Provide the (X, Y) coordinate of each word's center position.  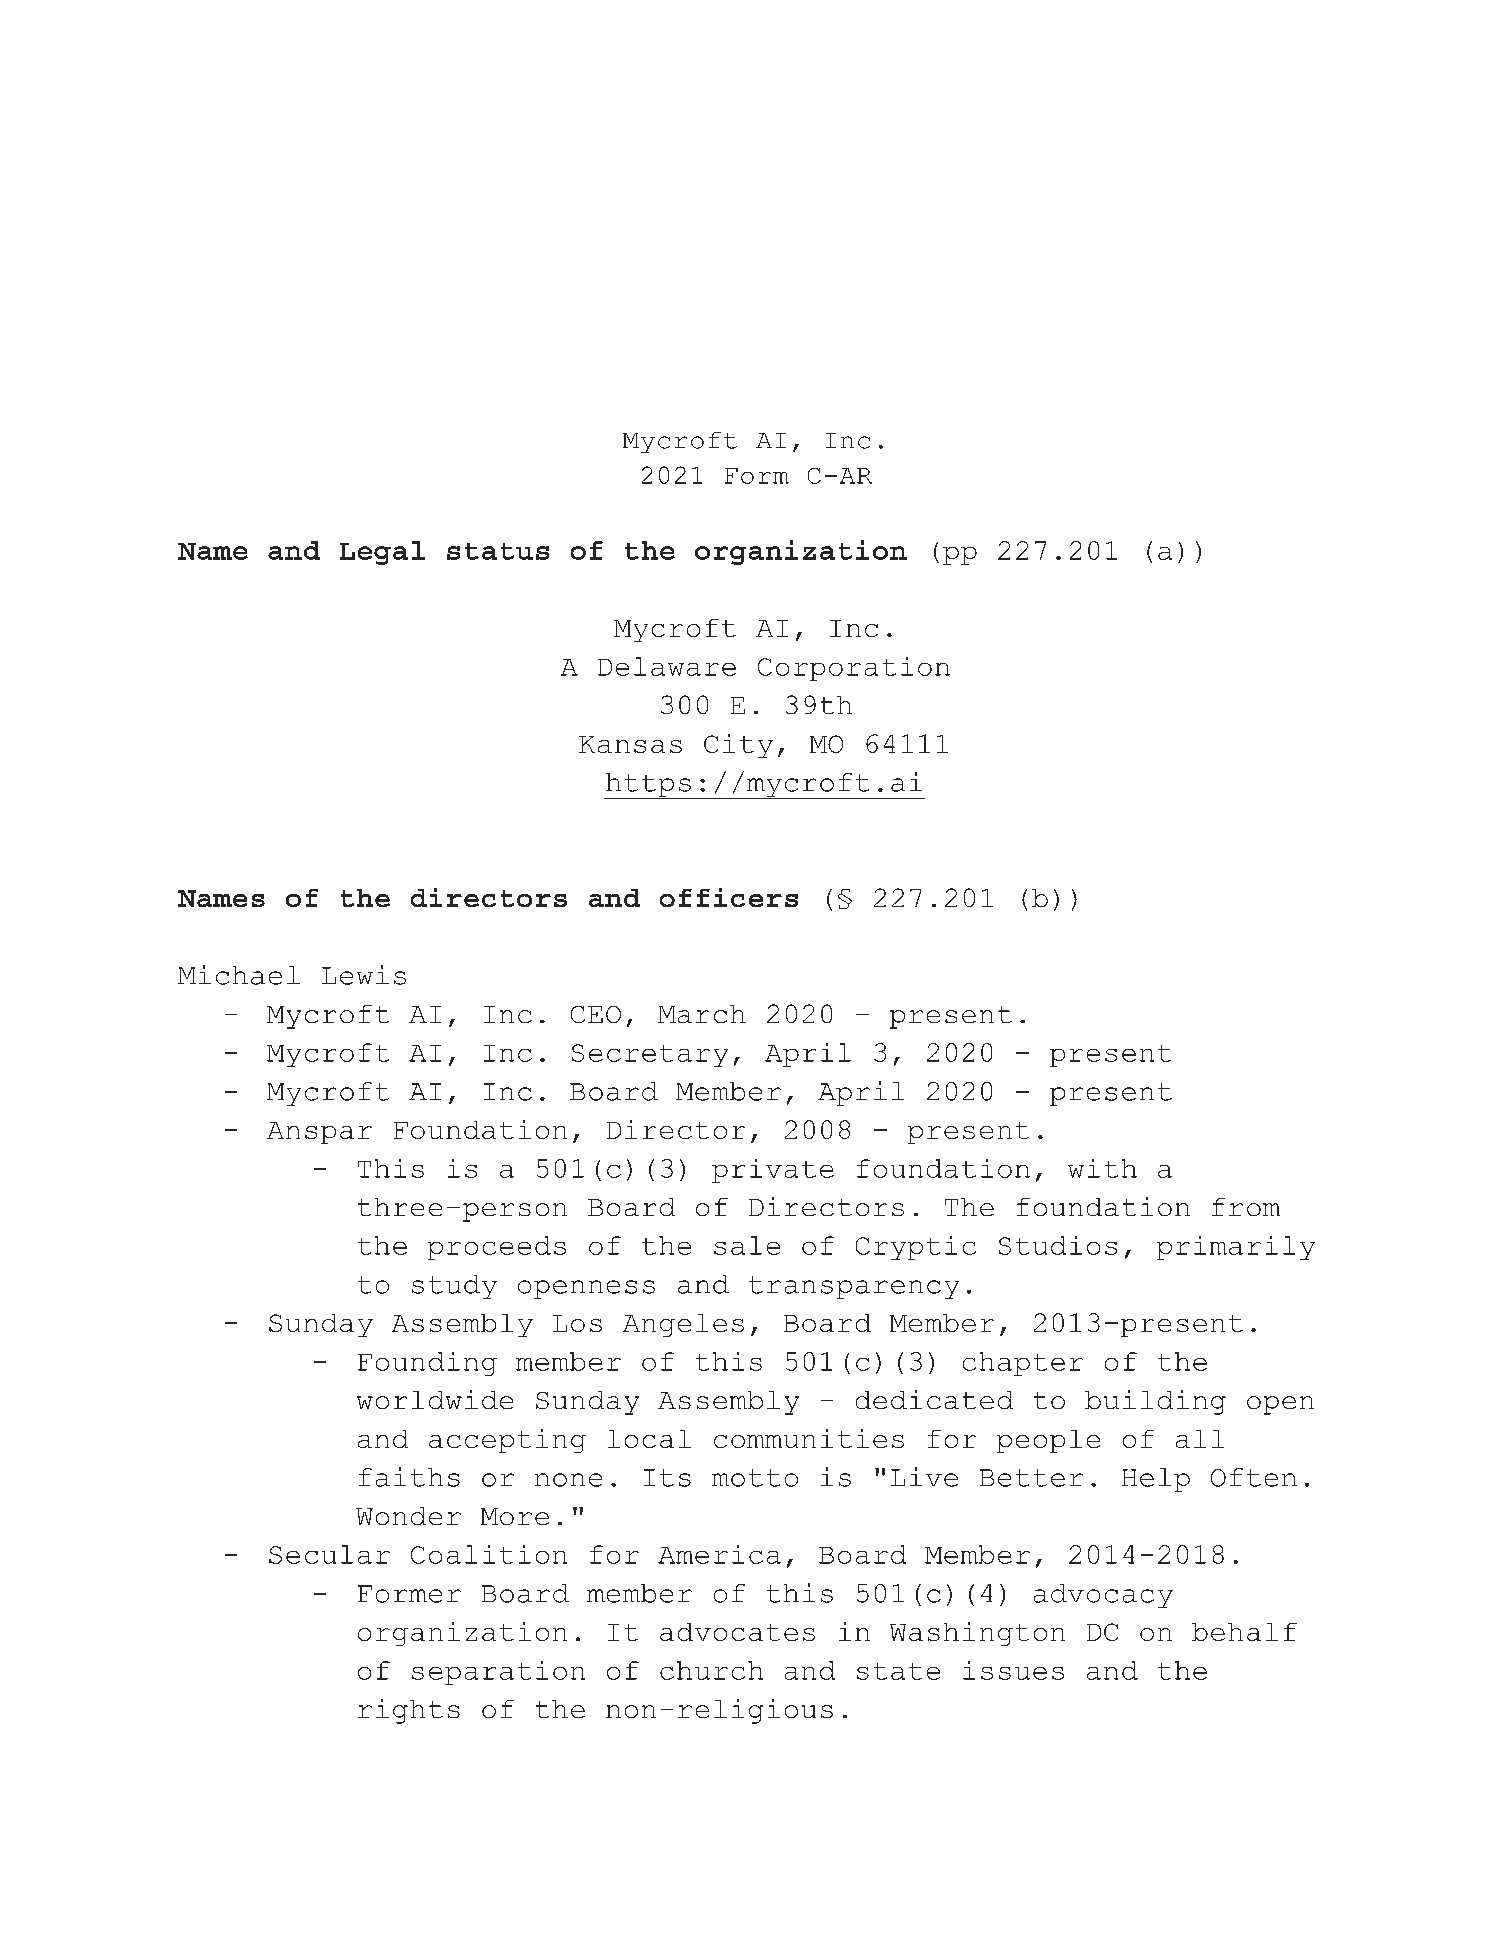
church (711, 1670)
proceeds (497, 1248)
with (1102, 1168)
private (773, 1171)
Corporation (854, 669)
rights (409, 1711)
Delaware (667, 666)
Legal (382, 553)
